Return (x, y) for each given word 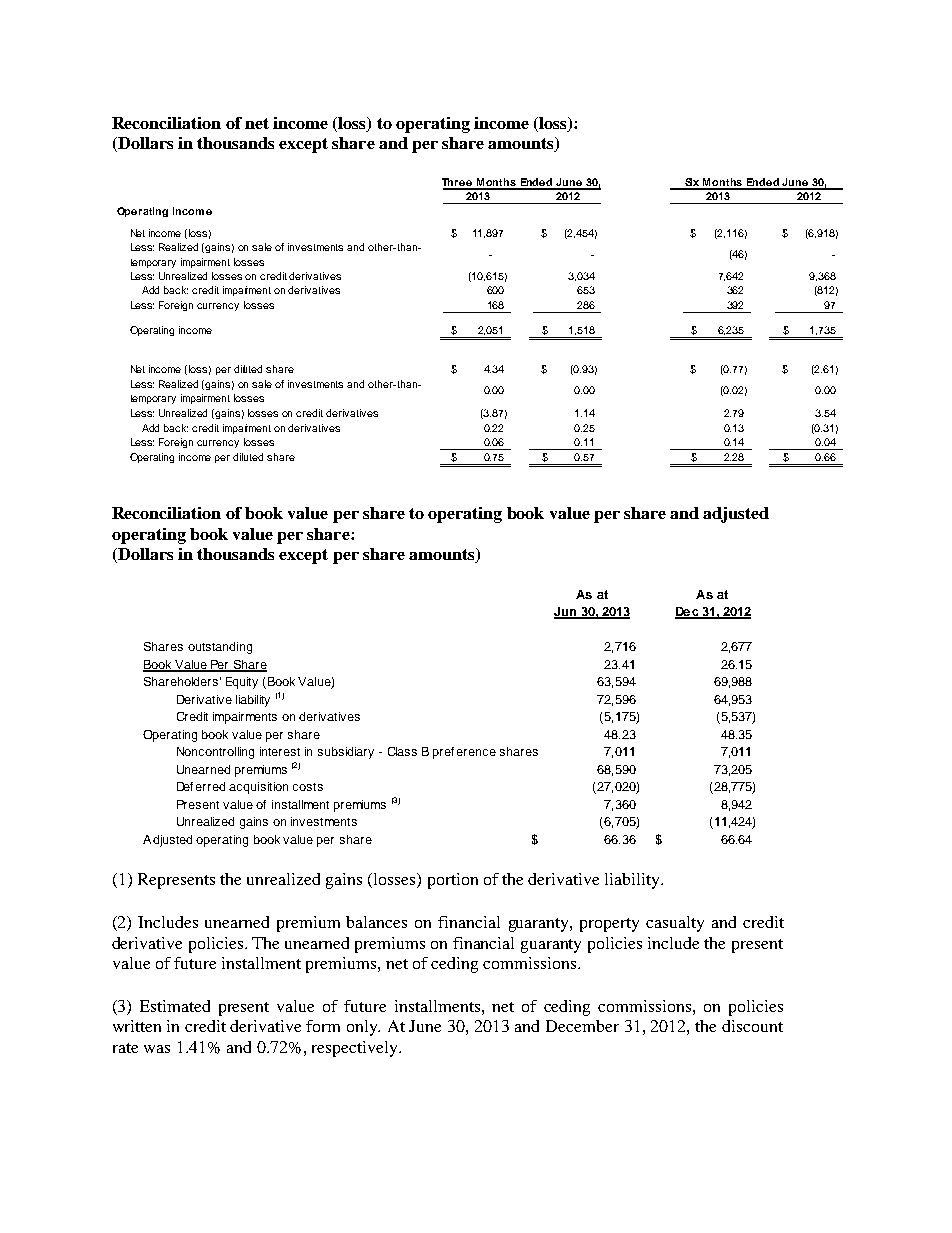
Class (402, 751)
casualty (675, 924)
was (157, 1049)
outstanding (220, 648)
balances (376, 922)
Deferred (201, 786)
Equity (242, 683)
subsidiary (346, 753)
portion (453, 881)
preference (464, 753)
